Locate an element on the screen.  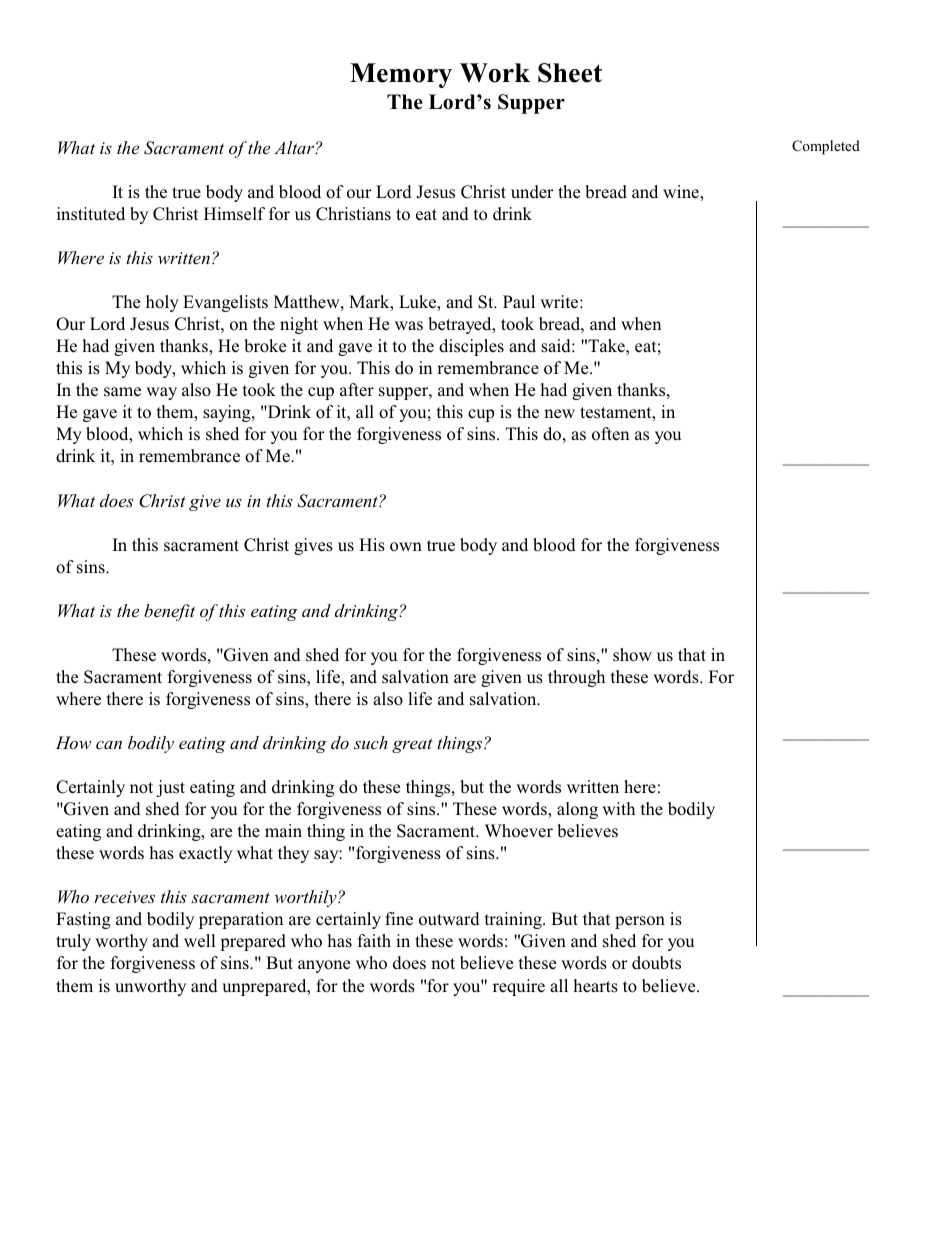
well is located at coordinates (200, 941).
